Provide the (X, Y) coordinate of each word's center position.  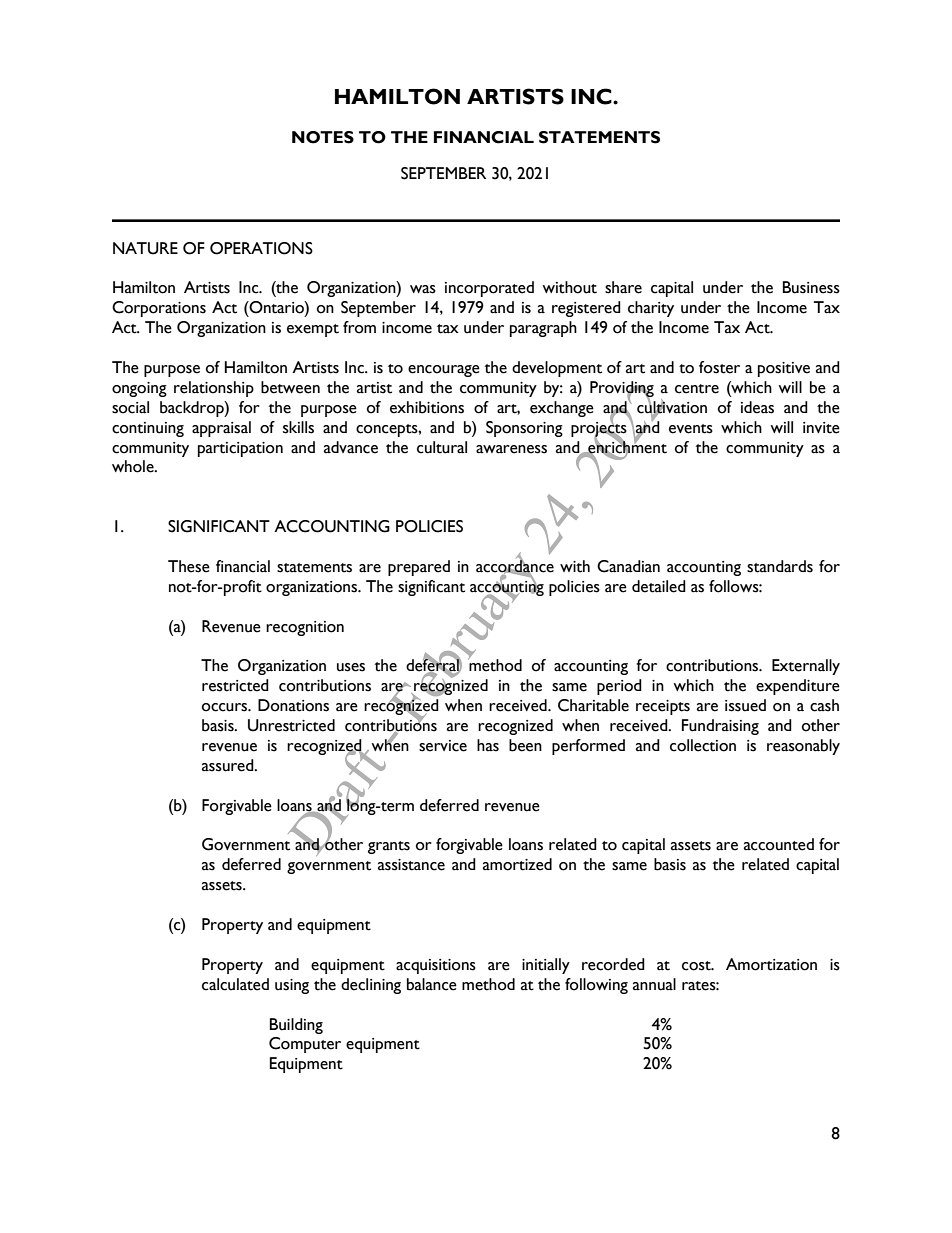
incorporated (489, 289)
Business (811, 287)
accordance (515, 566)
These (189, 566)
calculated (235, 984)
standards (780, 566)
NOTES (323, 137)
